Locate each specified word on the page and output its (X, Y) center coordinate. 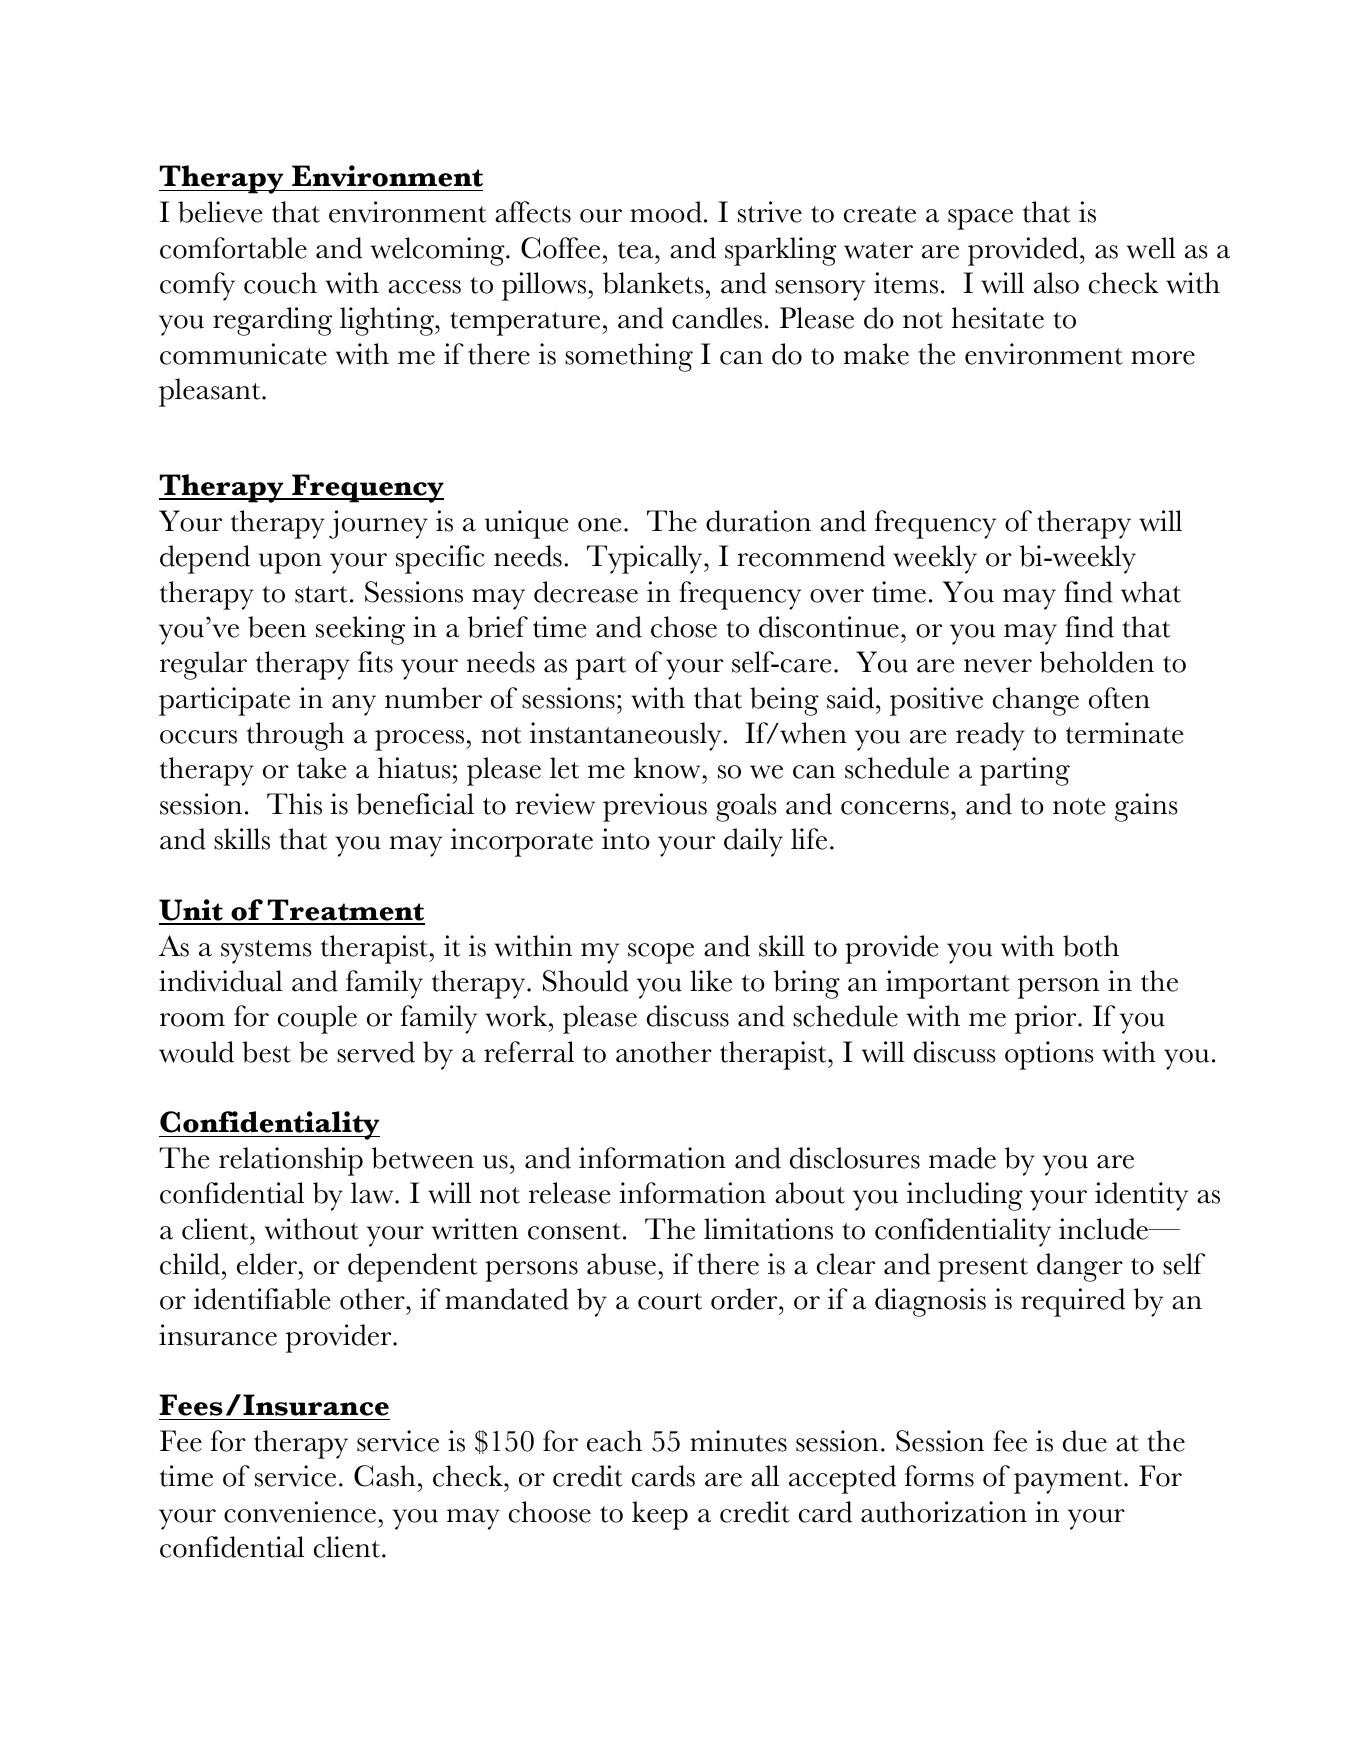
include (1104, 1229)
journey (378, 524)
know (667, 768)
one (600, 525)
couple (317, 1019)
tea (637, 250)
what (1151, 592)
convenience (300, 1512)
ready (990, 736)
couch (280, 283)
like (711, 981)
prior (1047, 1019)
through (295, 736)
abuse (621, 1264)
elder (267, 1264)
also (1056, 283)
